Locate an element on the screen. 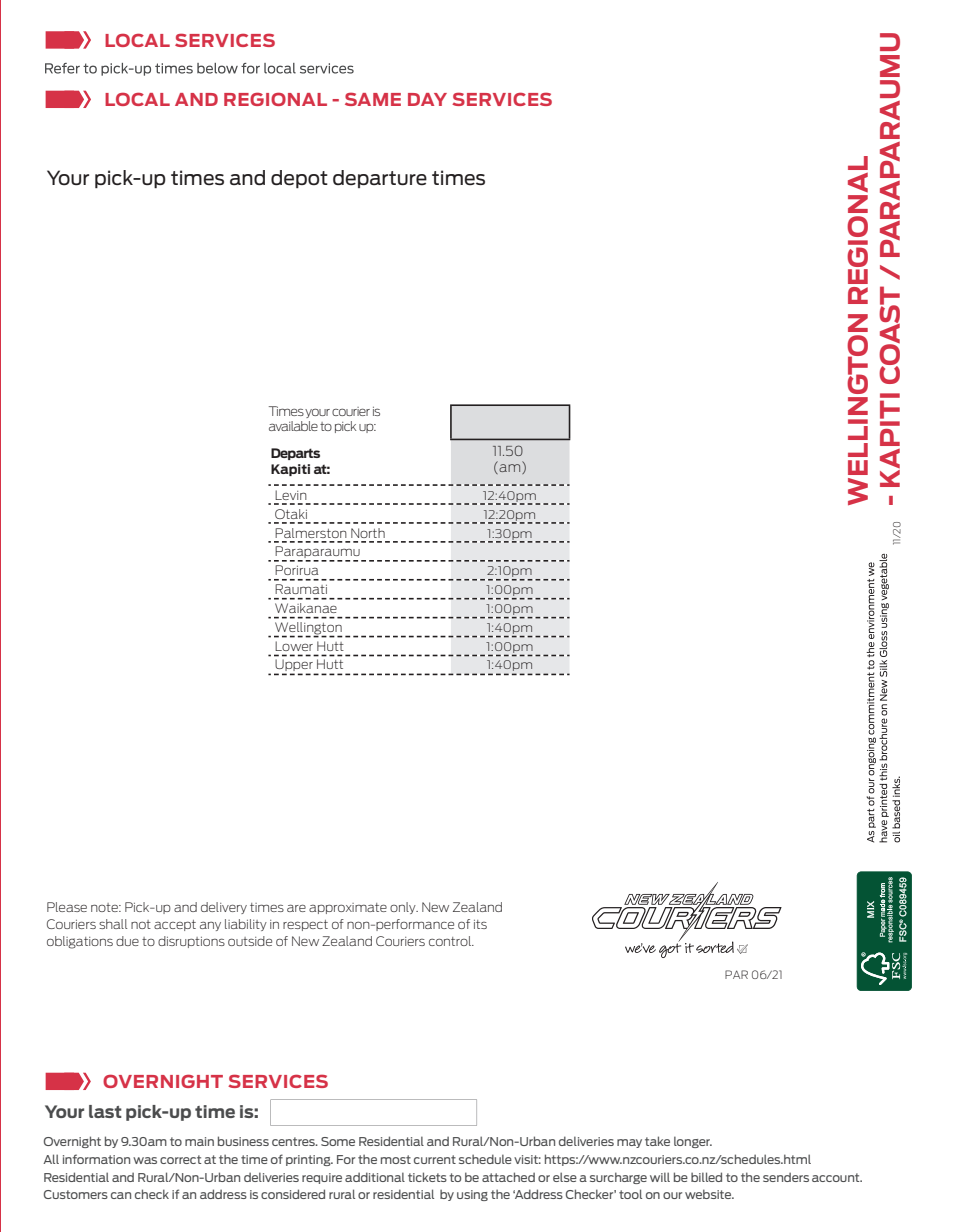  approximate is located at coordinates (348, 908).
